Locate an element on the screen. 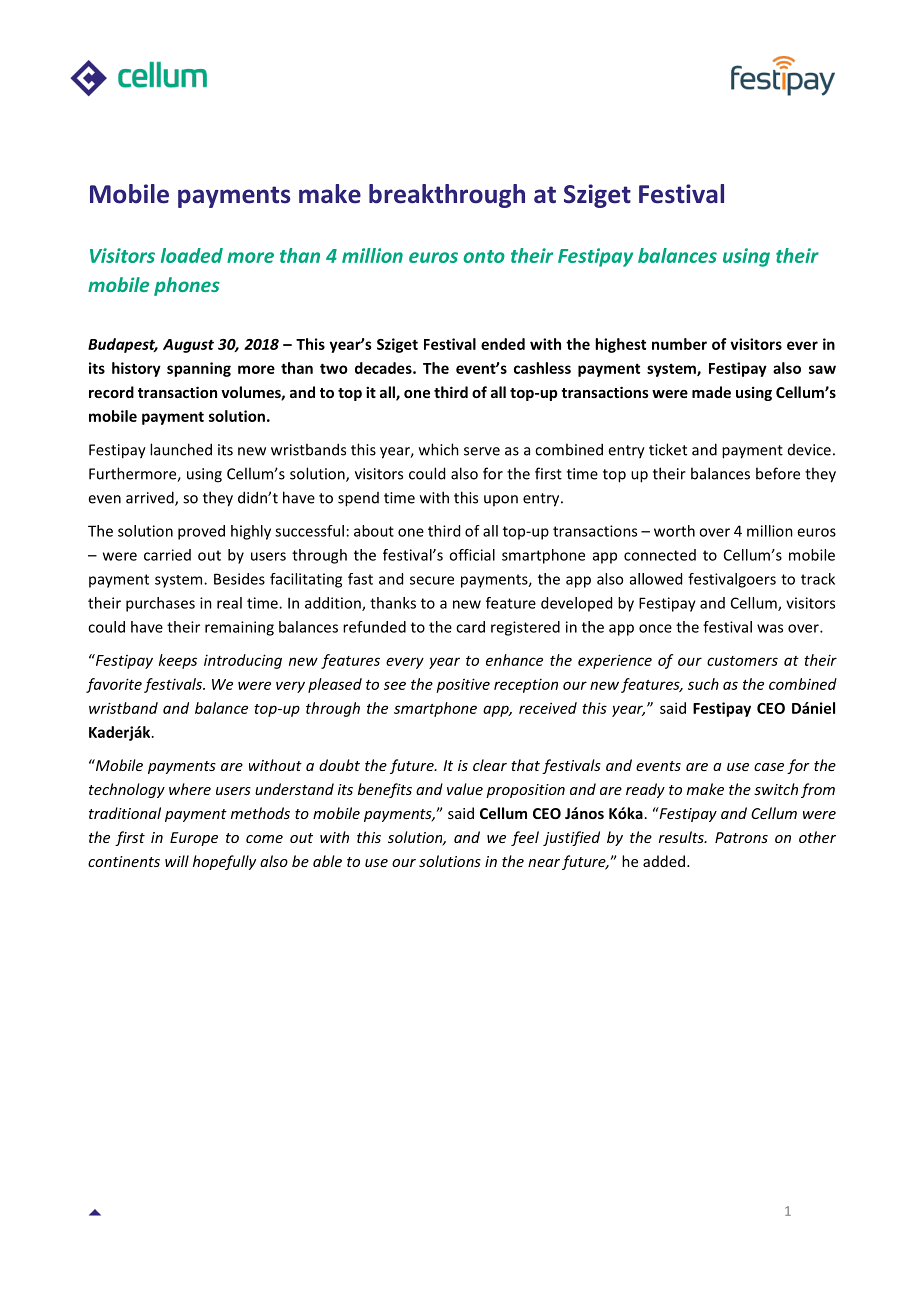 This screenshot has height=1308, width=924. number is located at coordinates (679, 344).
